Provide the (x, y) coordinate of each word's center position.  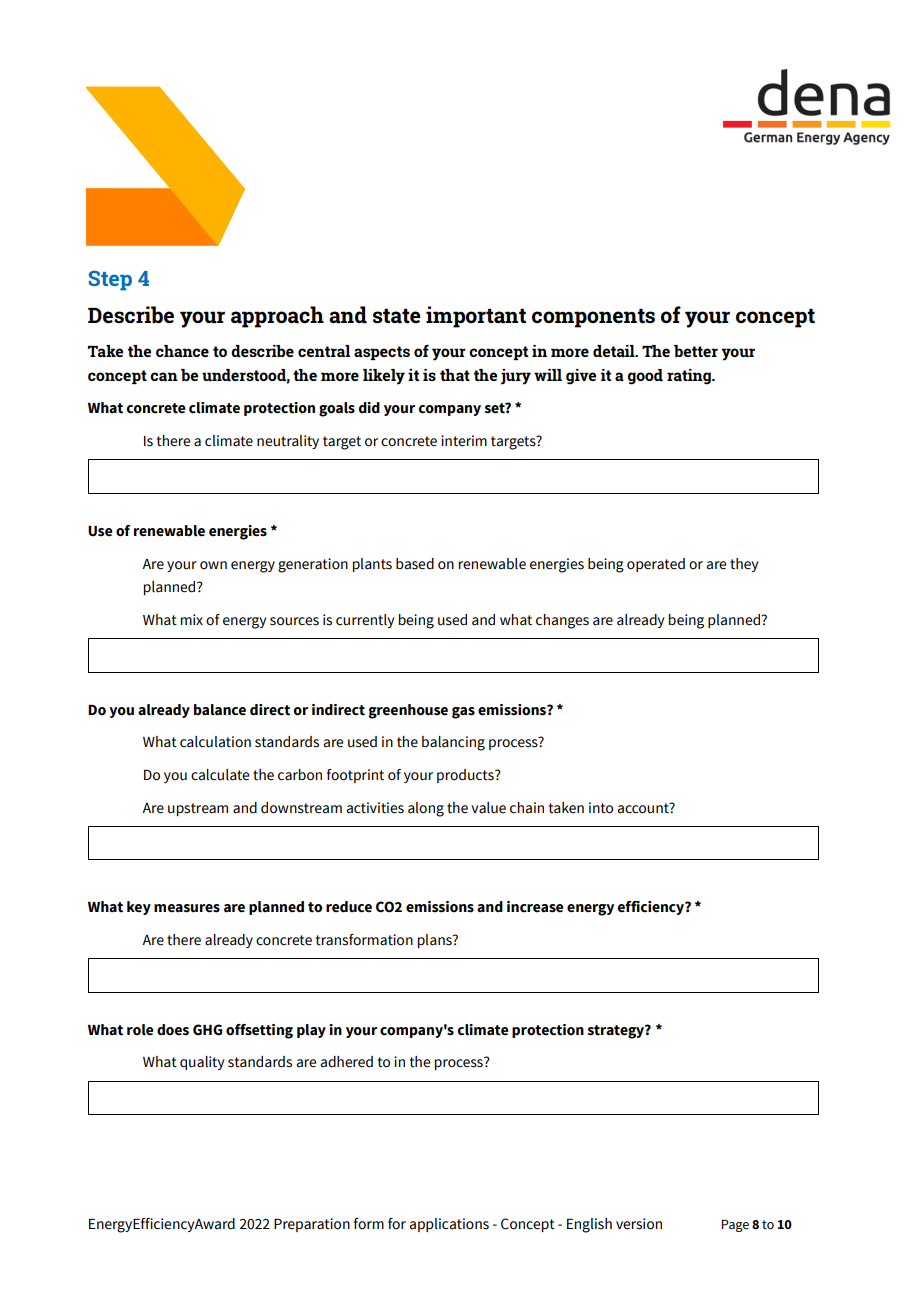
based (415, 564)
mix (192, 619)
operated (656, 565)
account (644, 808)
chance (182, 351)
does (173, 1030)
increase (535, 907)
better (696, 351)
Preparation (312, 1225)
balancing (453, 743)
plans (436, 941)
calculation (215, 742)
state (397, 316)
